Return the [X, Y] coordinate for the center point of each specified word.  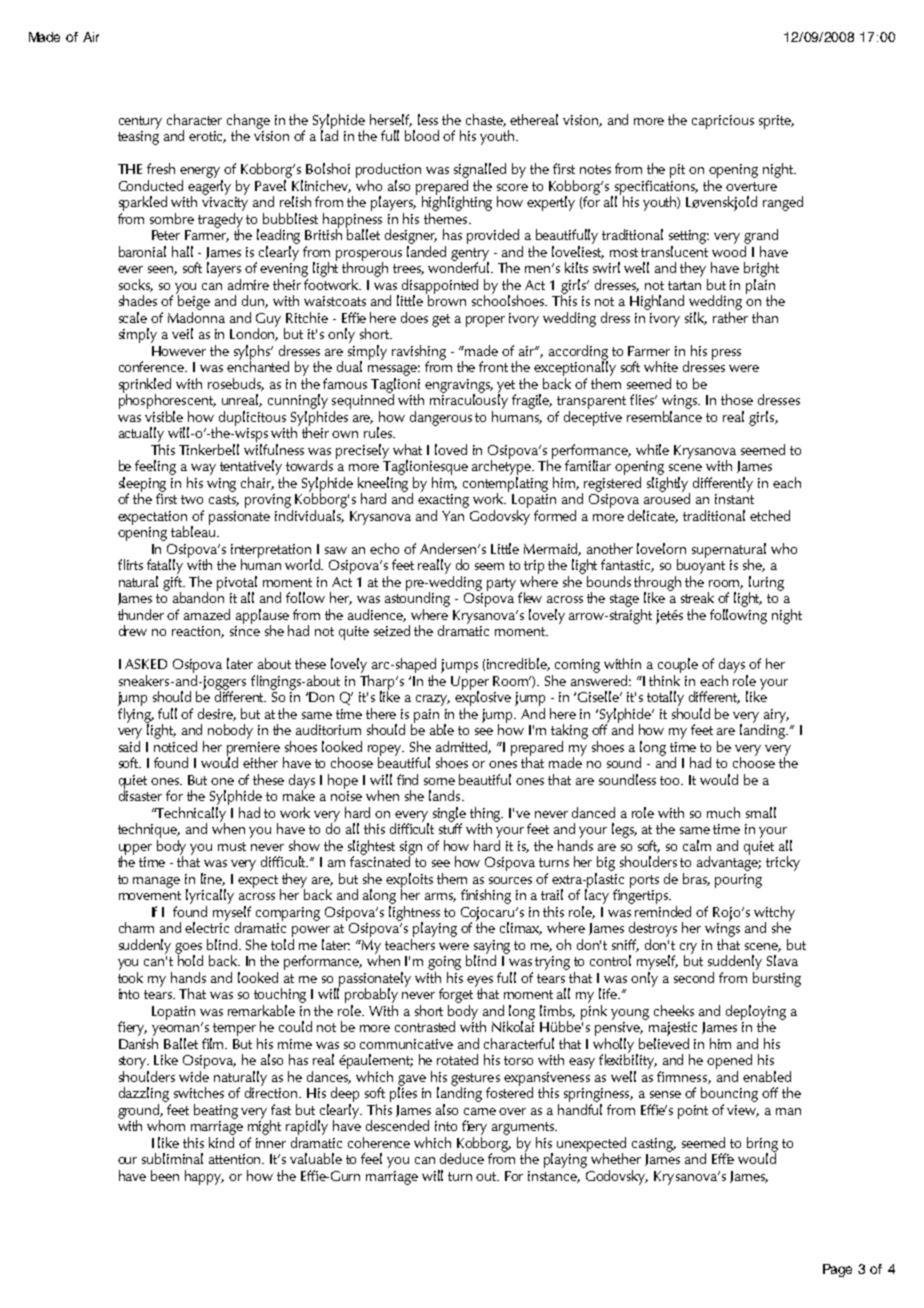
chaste [486, 120]
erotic [207, 137]
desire [217, 714]
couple [678, 665]
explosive [483, 697]
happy [204, 1177]
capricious [723, 122]
